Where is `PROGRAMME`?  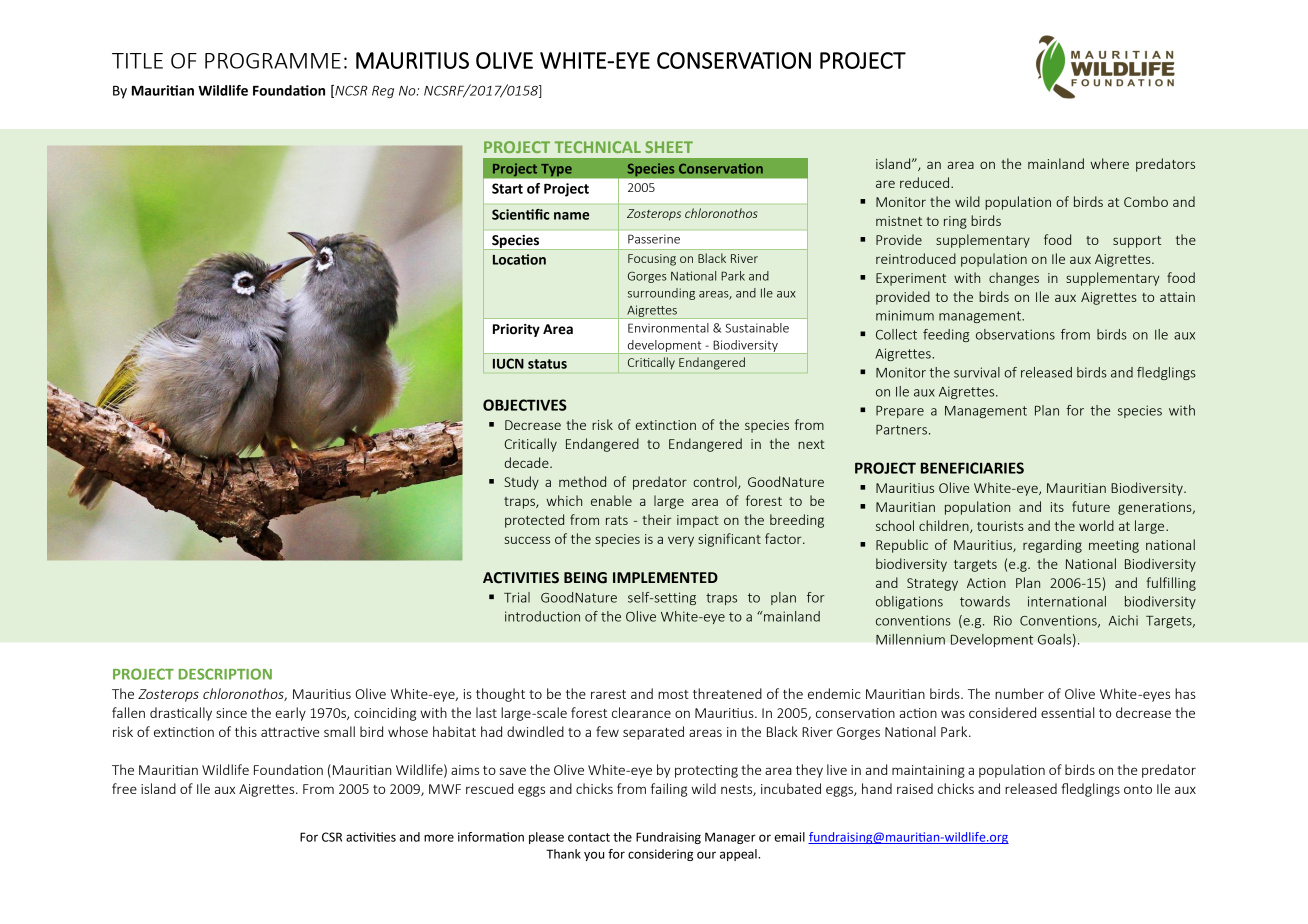 PROGRAMME is located at coordinates (273, 61).
